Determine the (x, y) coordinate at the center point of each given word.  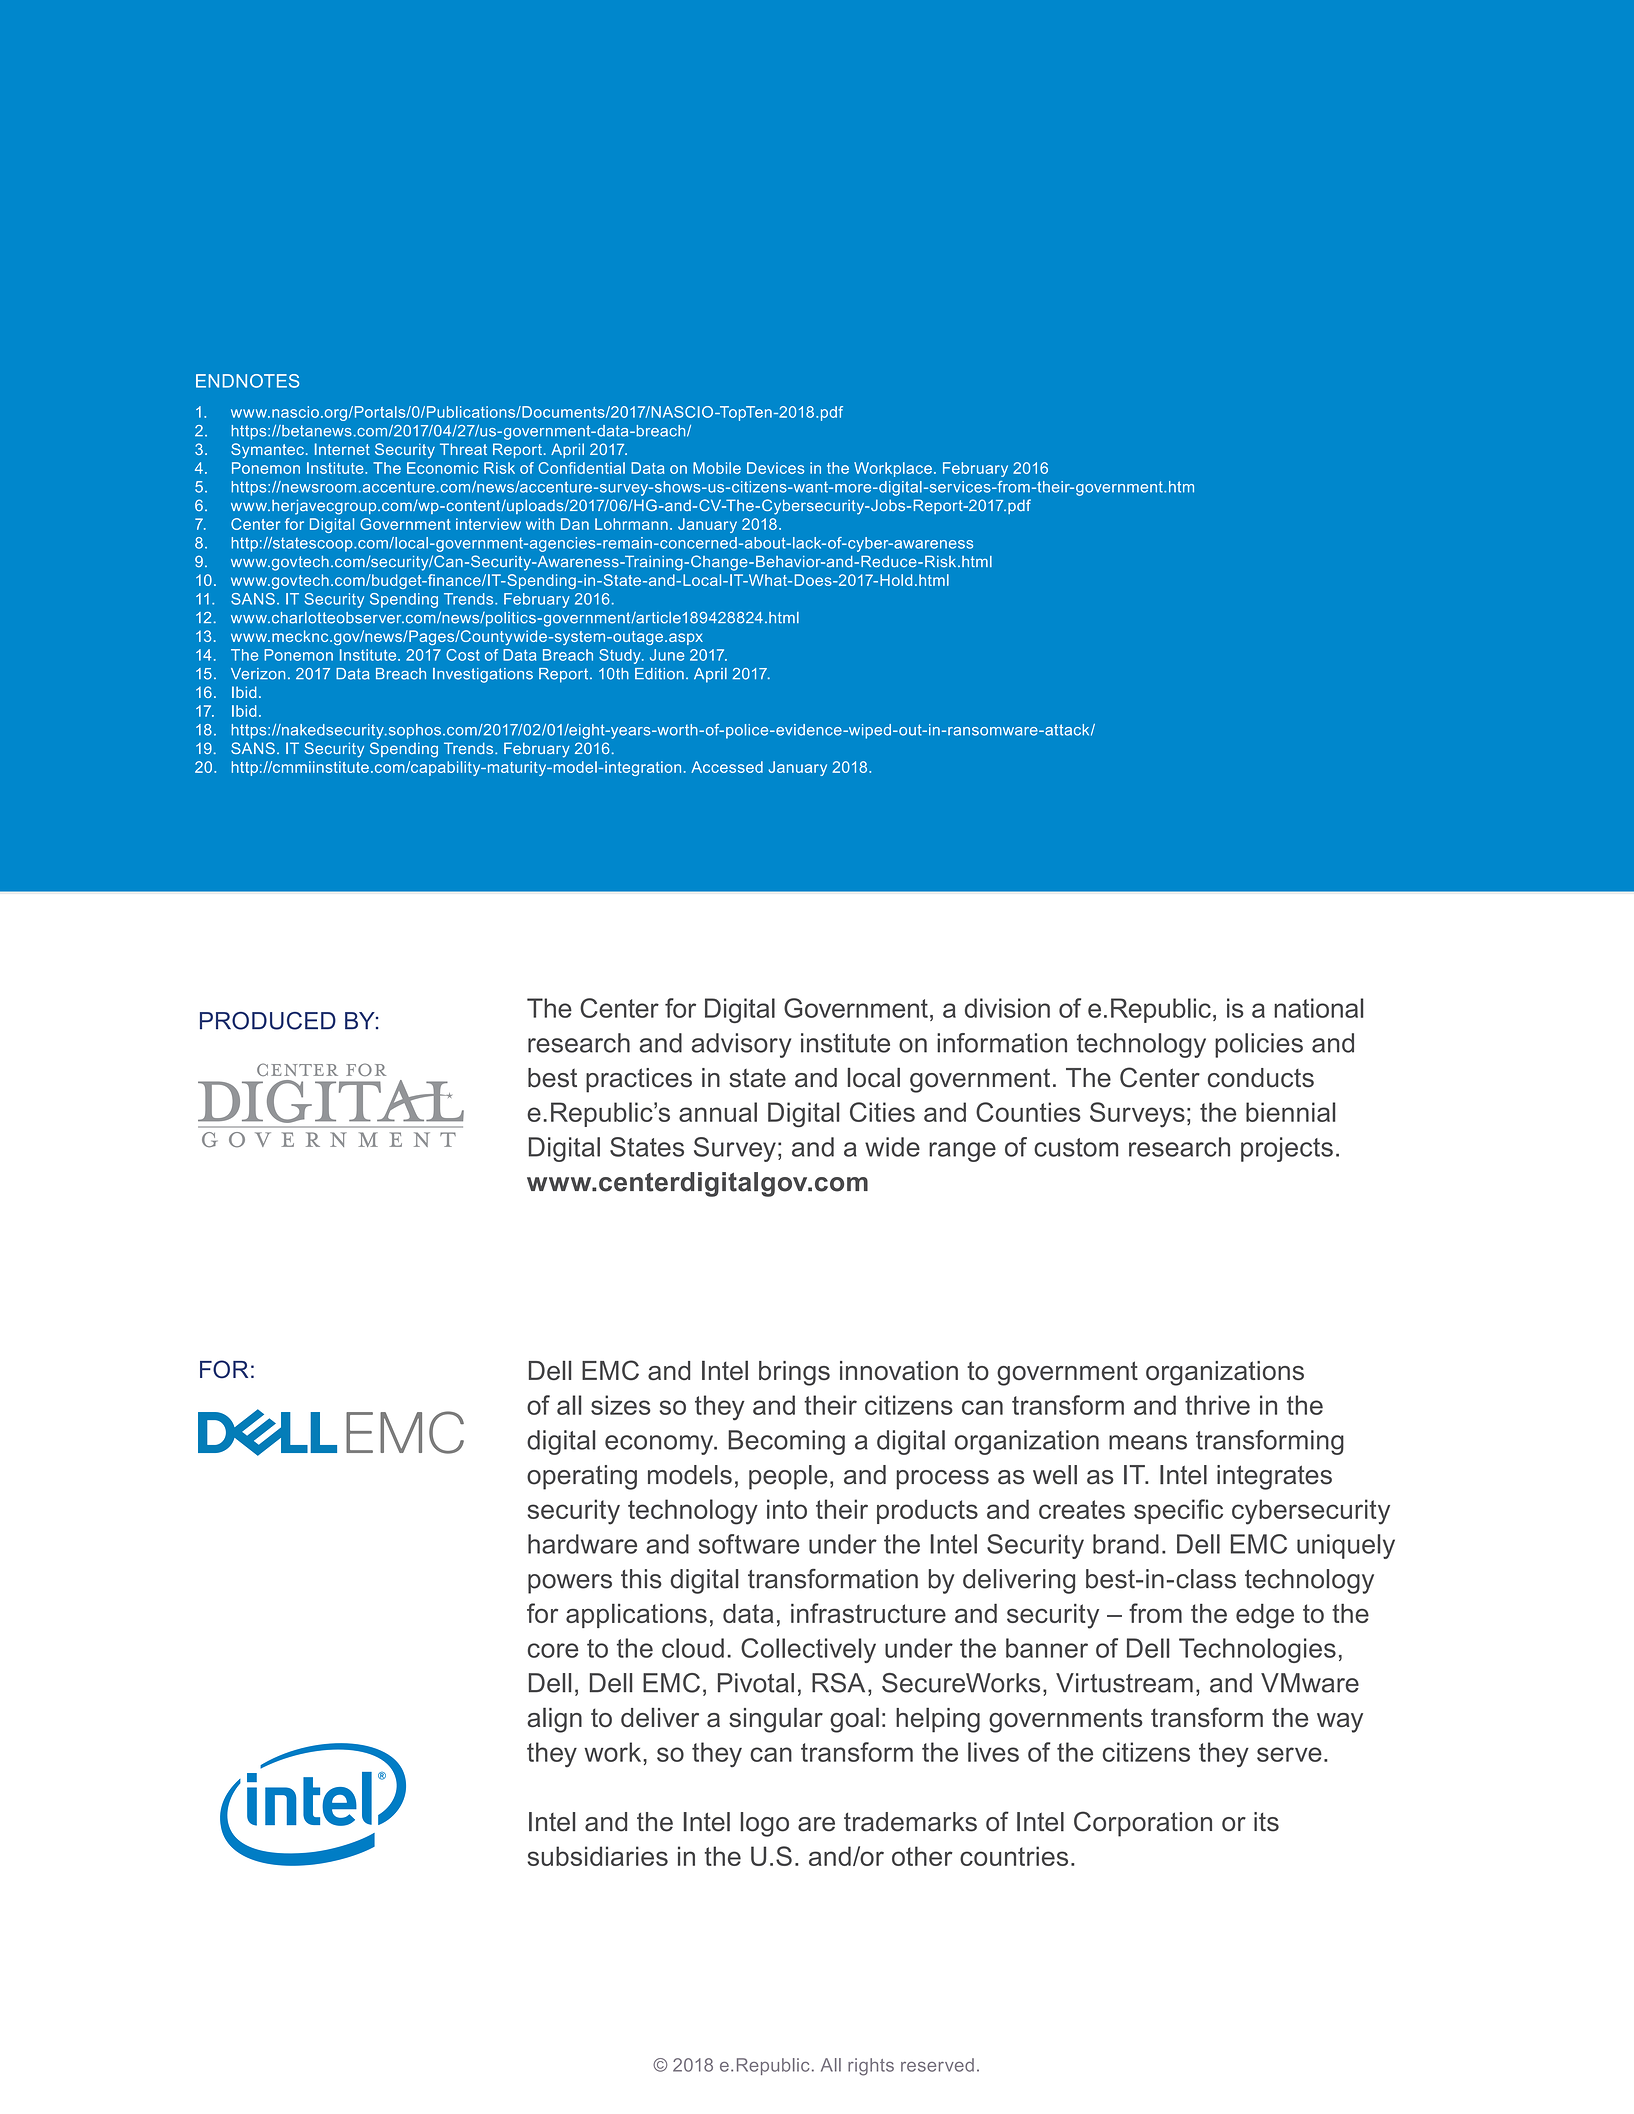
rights (871, 2067)
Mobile (717, 468)
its (1266, 1822)
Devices (775, 468)
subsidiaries (597, 1856)
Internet (342, 449)
